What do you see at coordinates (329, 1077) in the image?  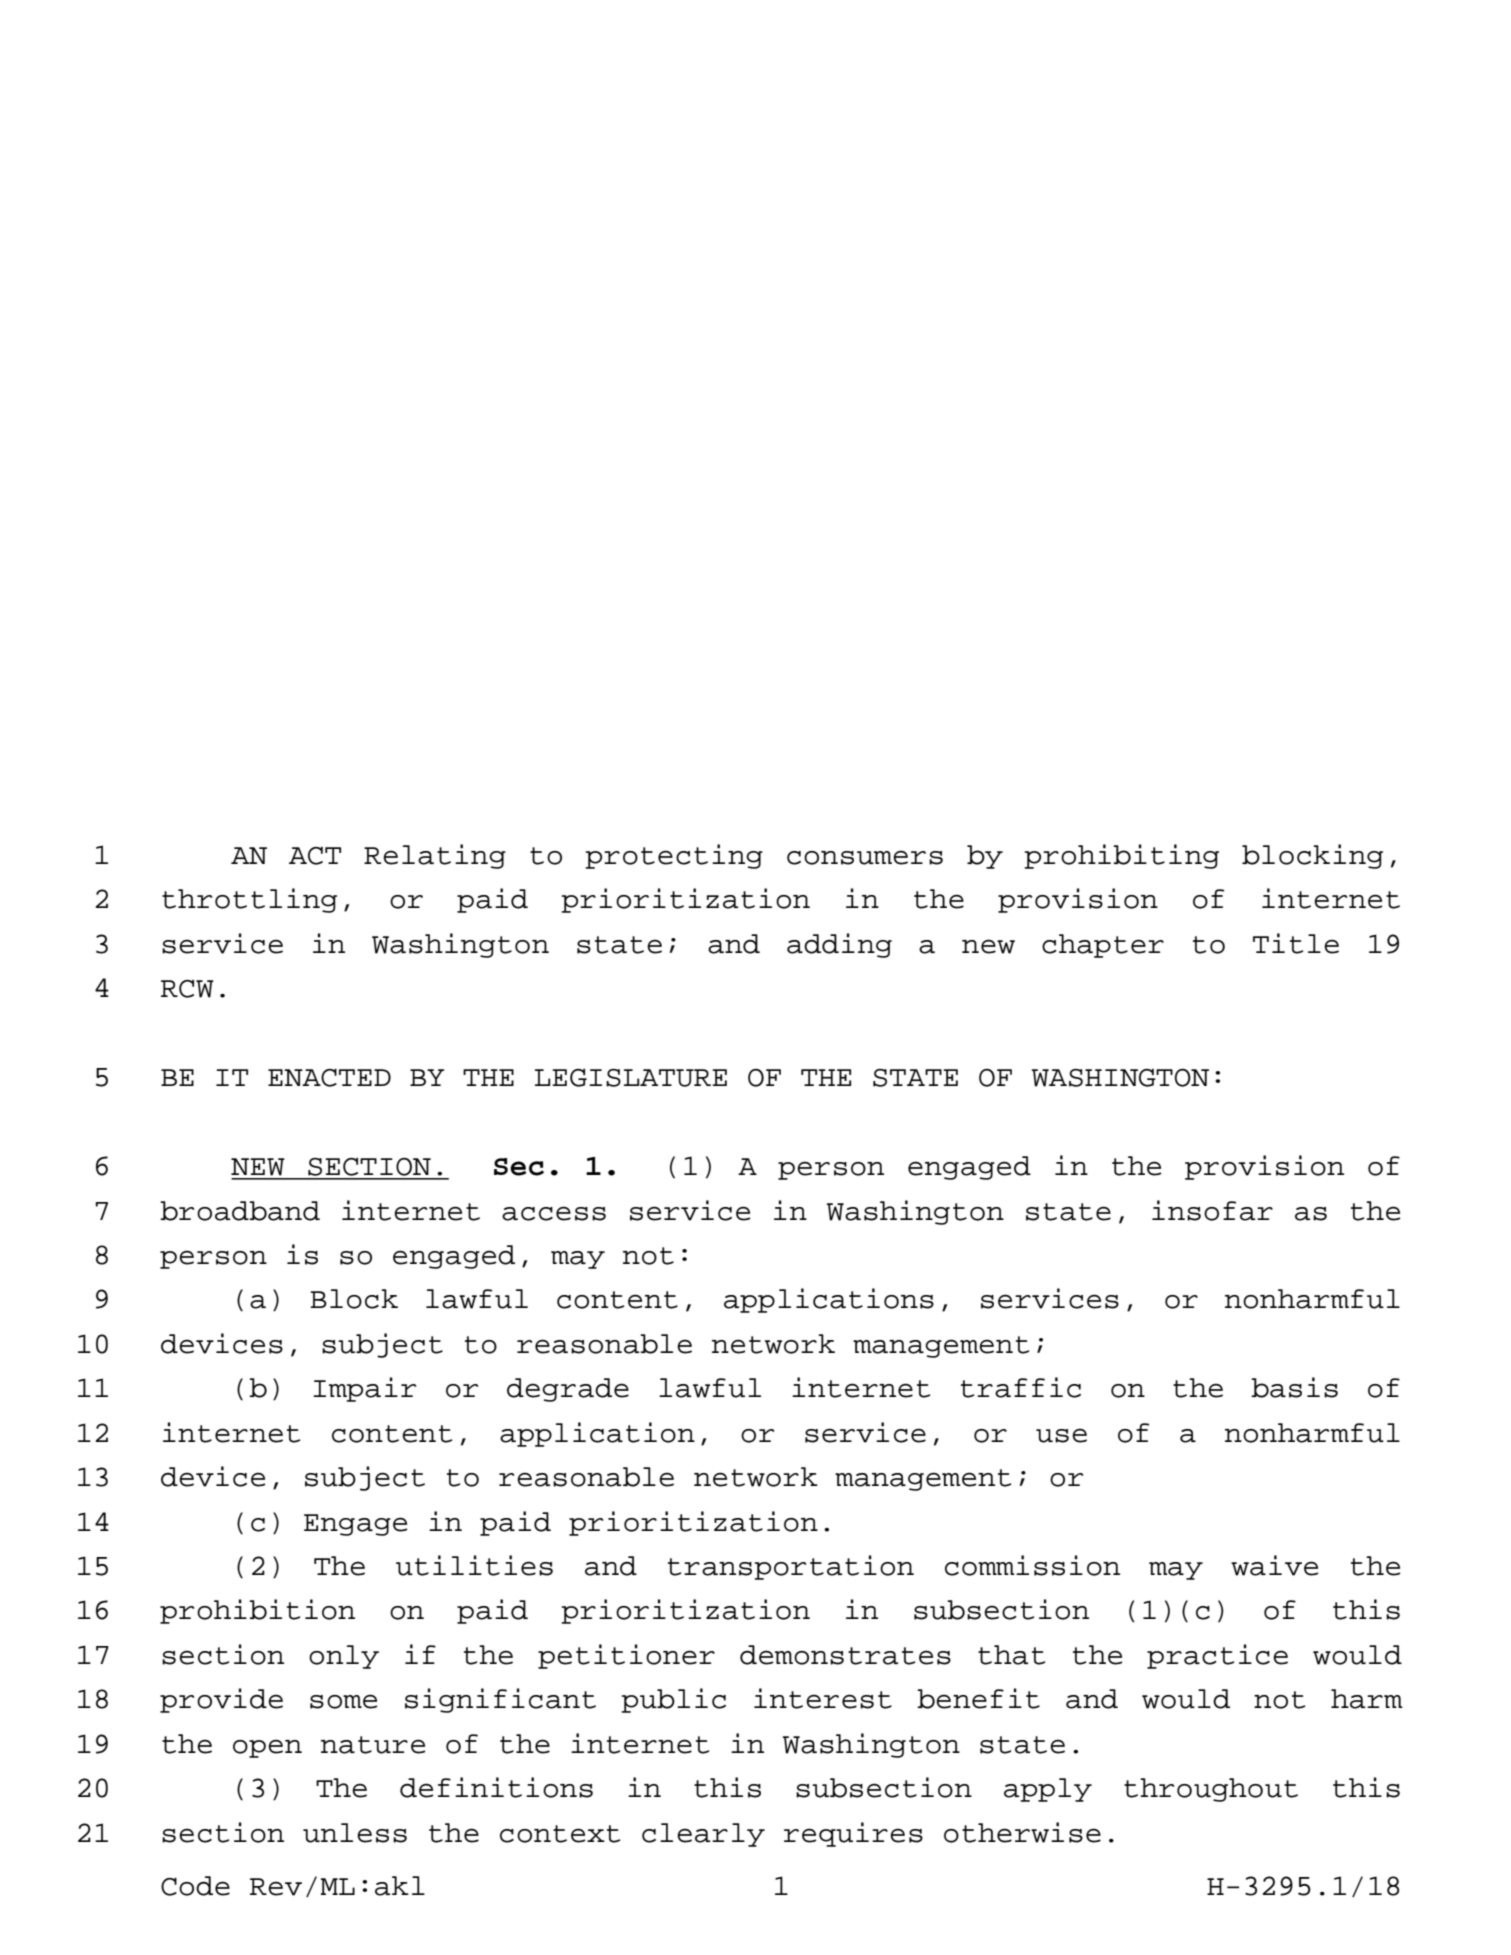 I see `ENACTED` at bounding box center [329, 1077].
